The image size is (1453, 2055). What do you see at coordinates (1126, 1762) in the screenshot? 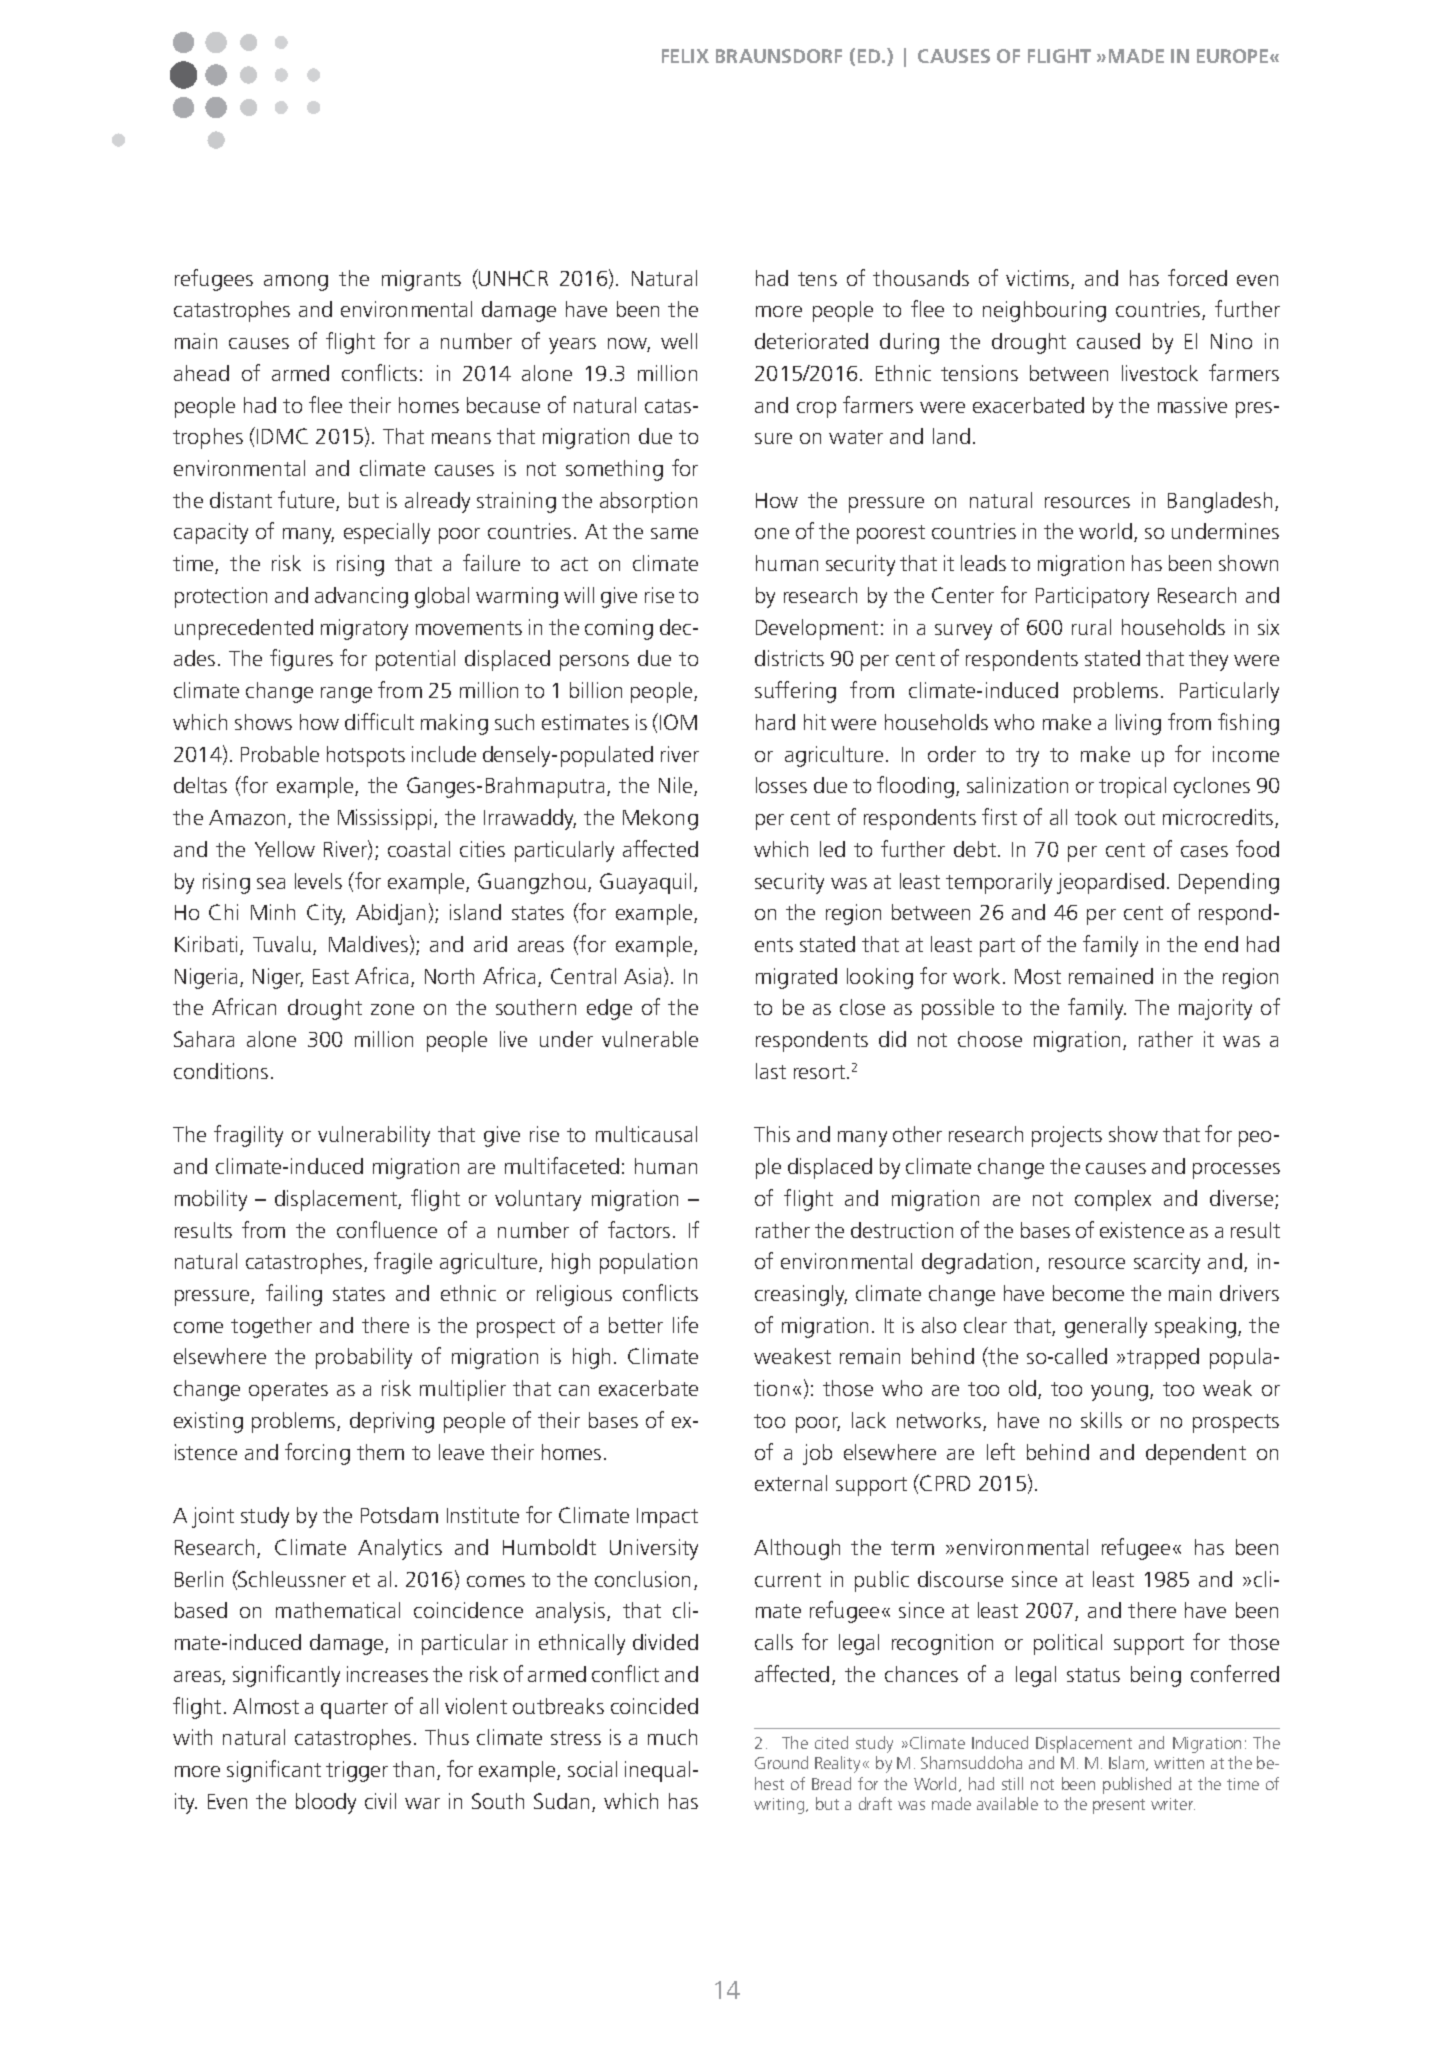
I see `Islam` at bounding box center [1126, 1762].
